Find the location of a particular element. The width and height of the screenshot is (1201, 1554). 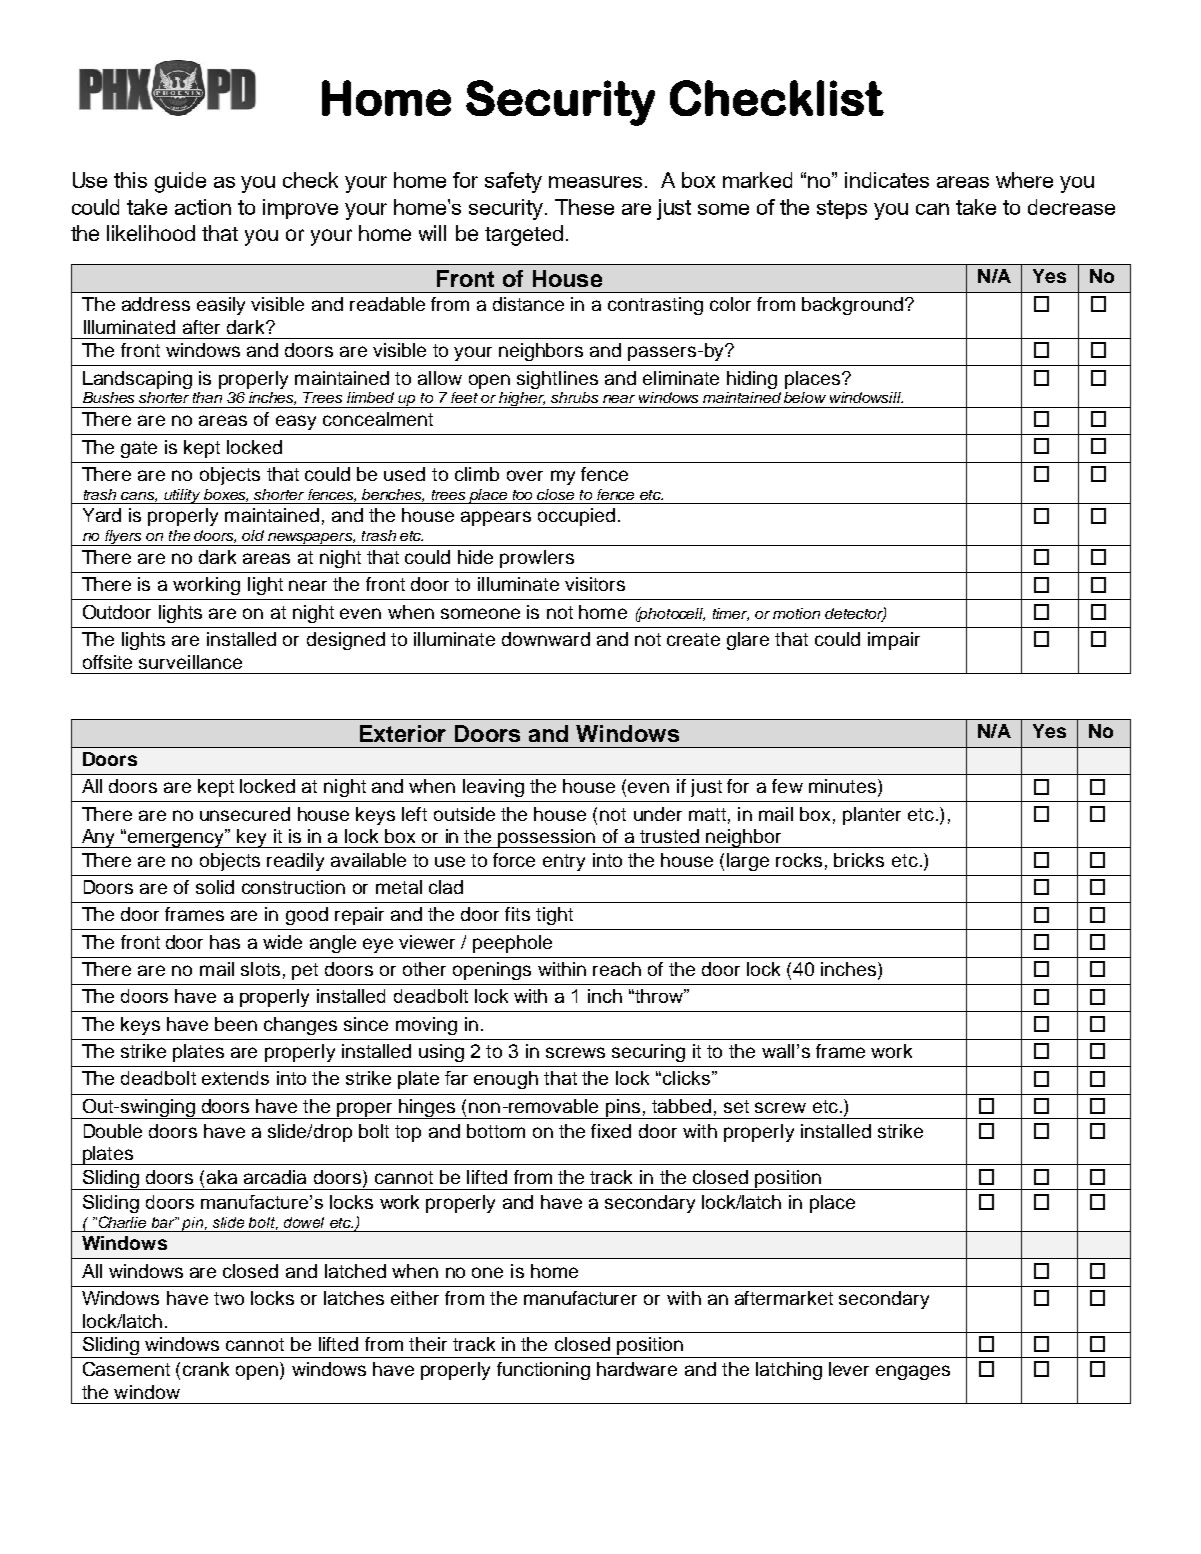

These is located at coordinates (584, 207).
